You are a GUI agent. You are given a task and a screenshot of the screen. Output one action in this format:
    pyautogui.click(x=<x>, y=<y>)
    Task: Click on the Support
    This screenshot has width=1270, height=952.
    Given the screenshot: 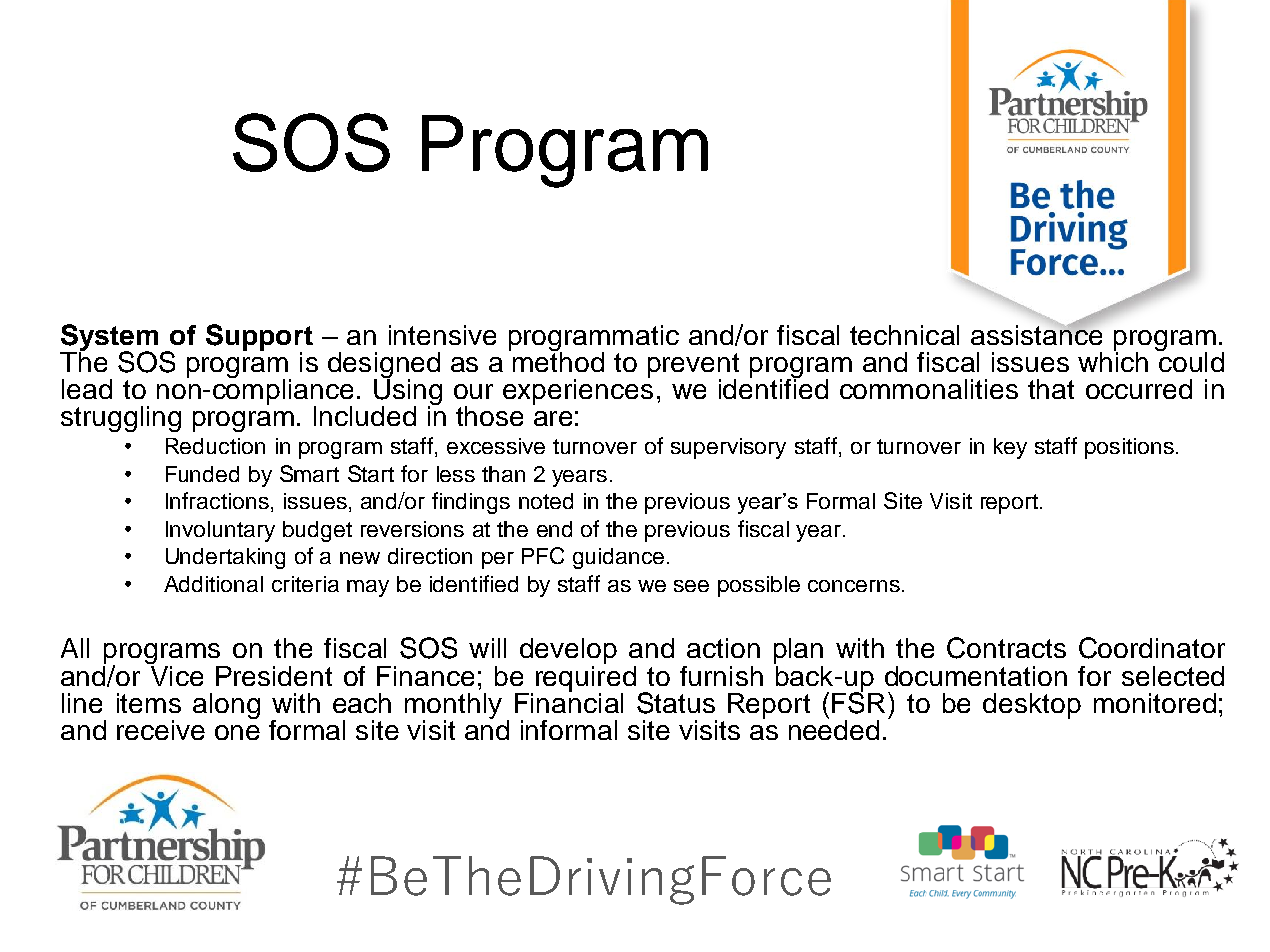 What is the action you would take?
    pyautogui.click(x=259, y=338)
